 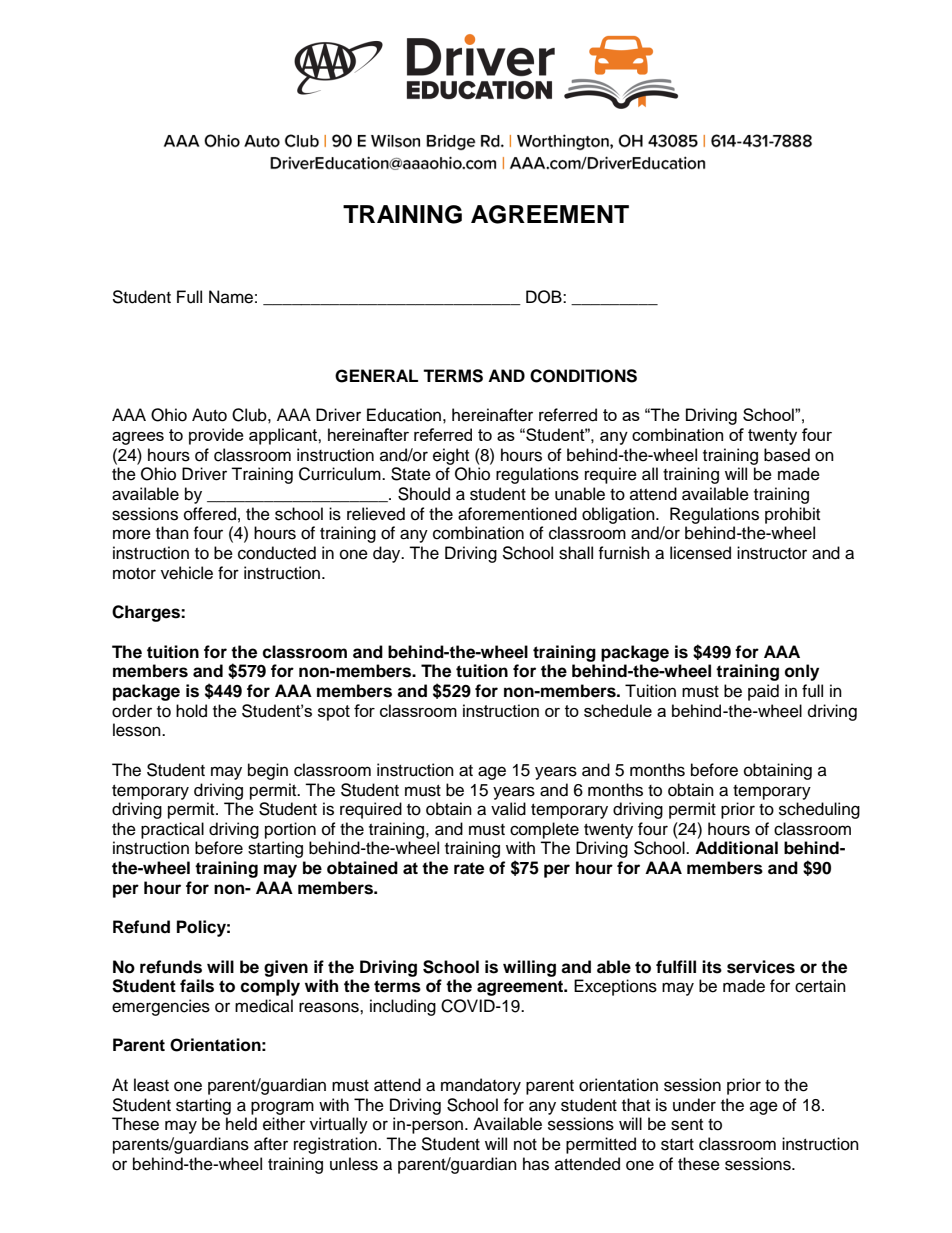 I want to click on eight, so click(x=451, y=456).
